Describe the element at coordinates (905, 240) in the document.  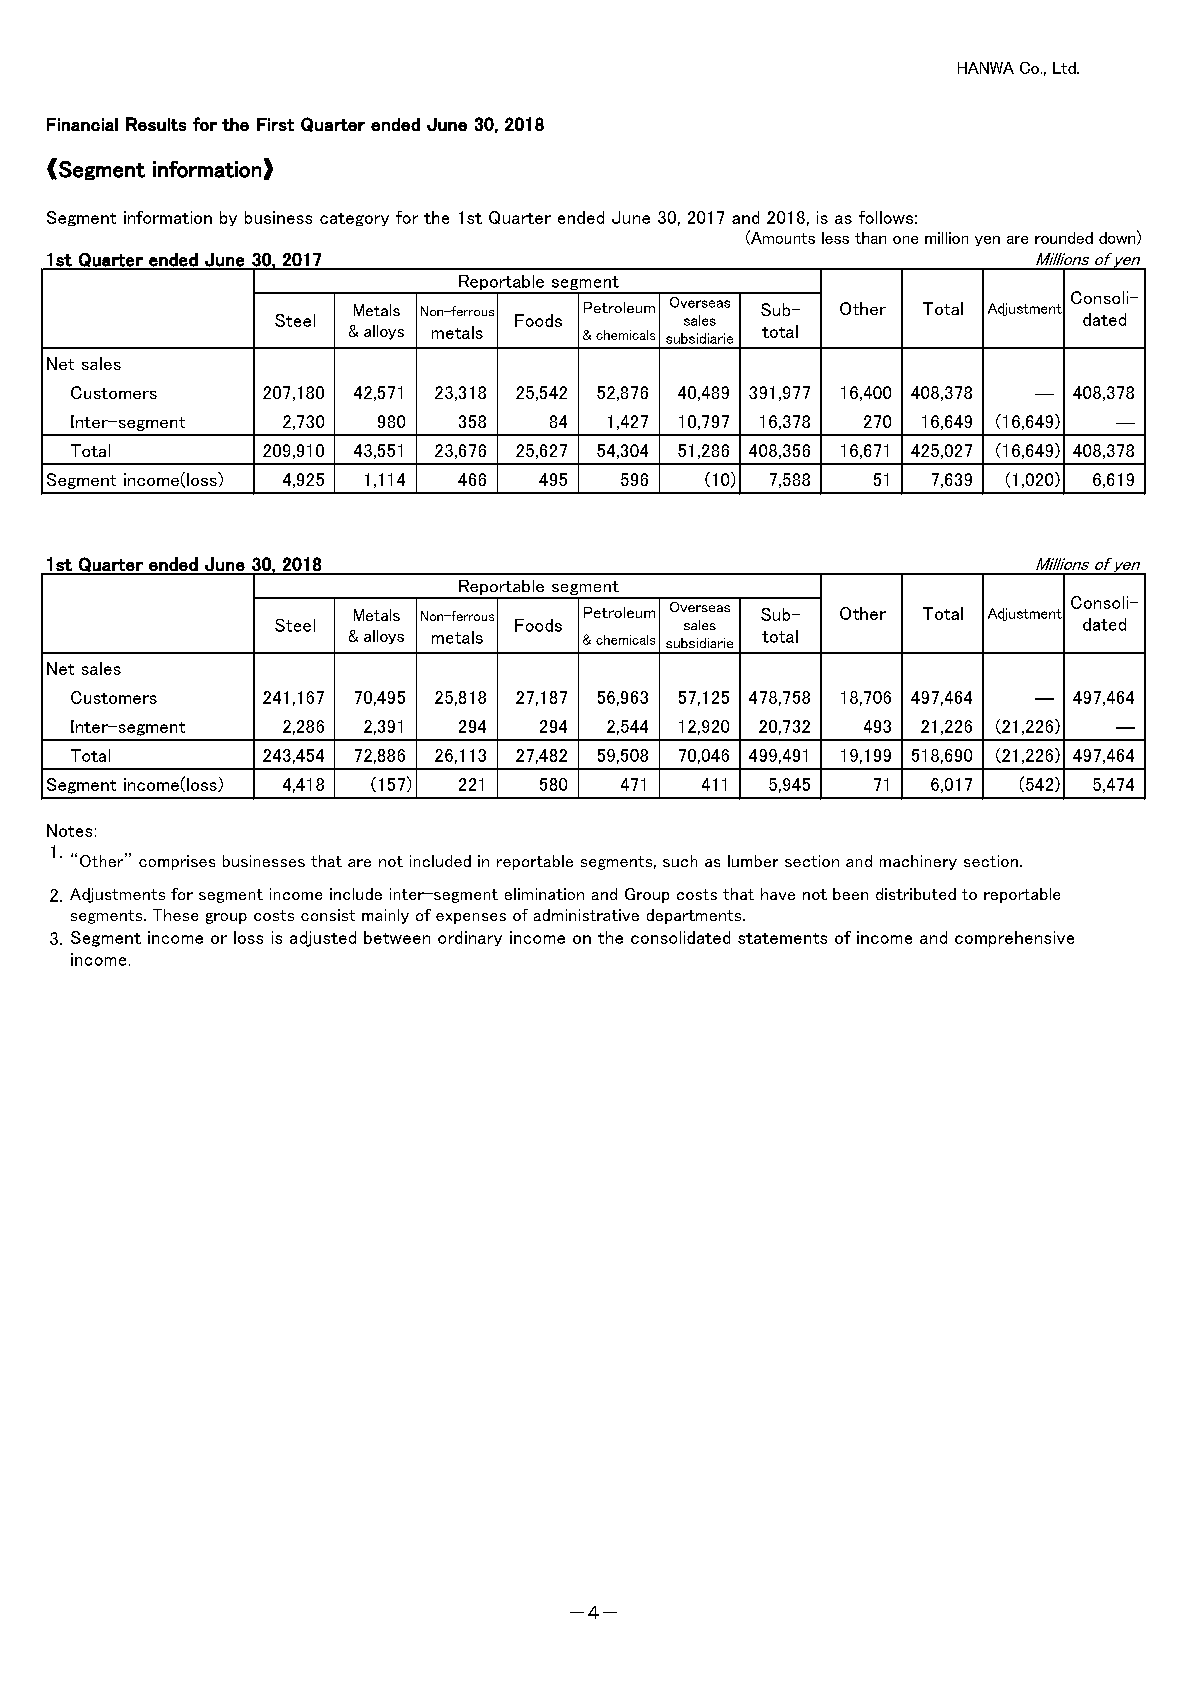
I see `one` at that location.
